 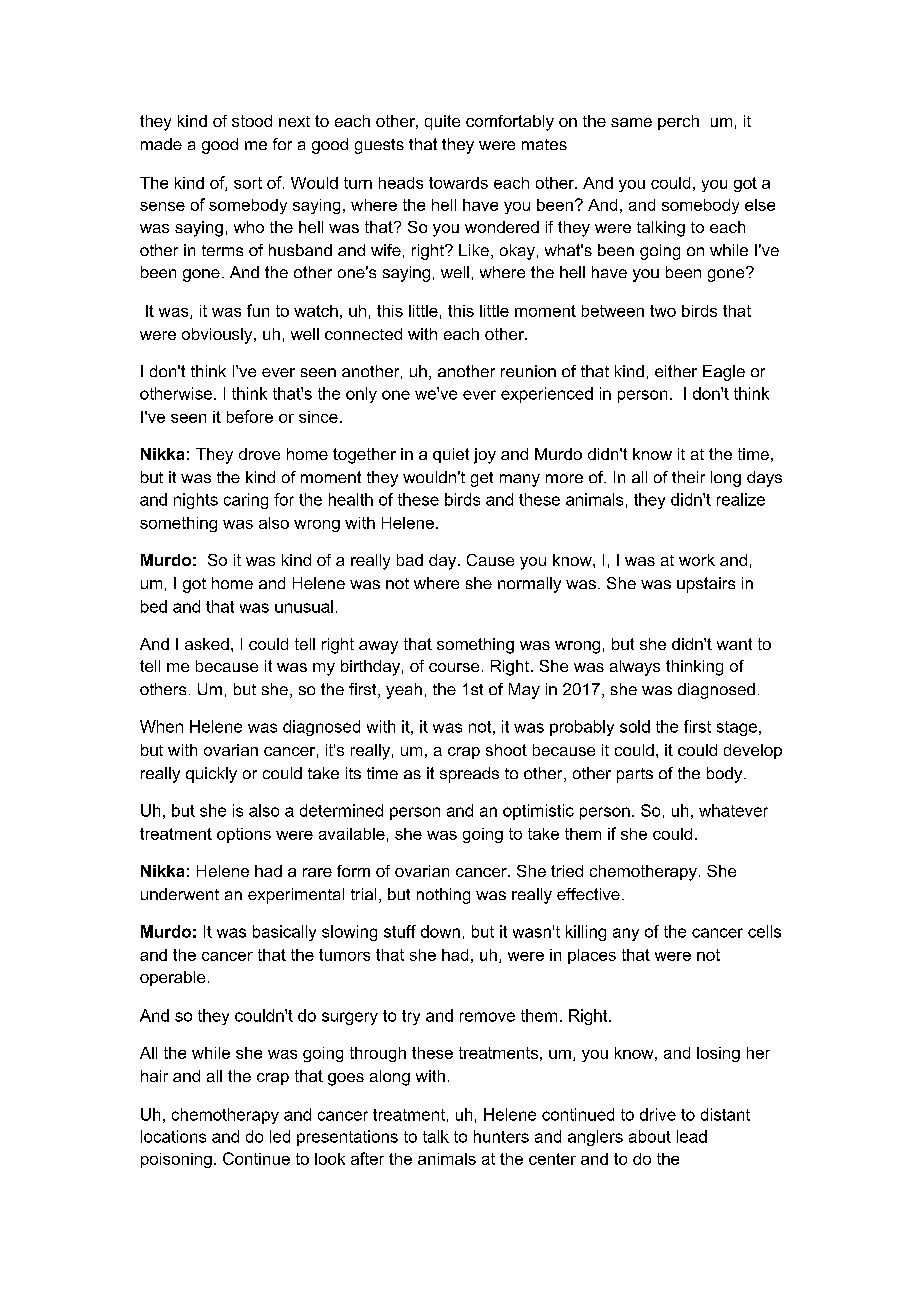 What do you see at coordinates (248, 183) in the page?
I see `sort` at bounding box center [248, 183].
